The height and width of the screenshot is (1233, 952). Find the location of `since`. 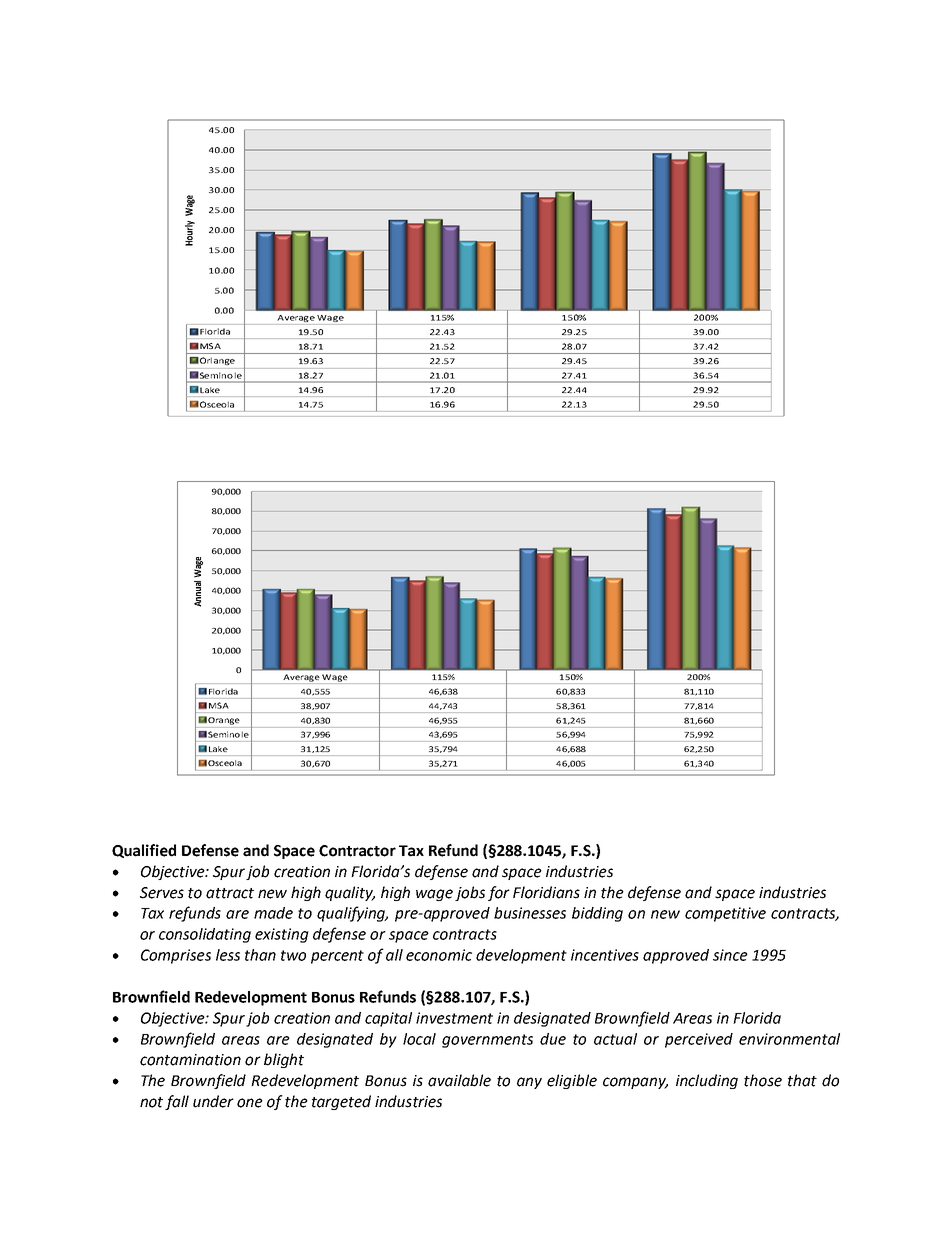

since is located at coordinates (730, 955).
